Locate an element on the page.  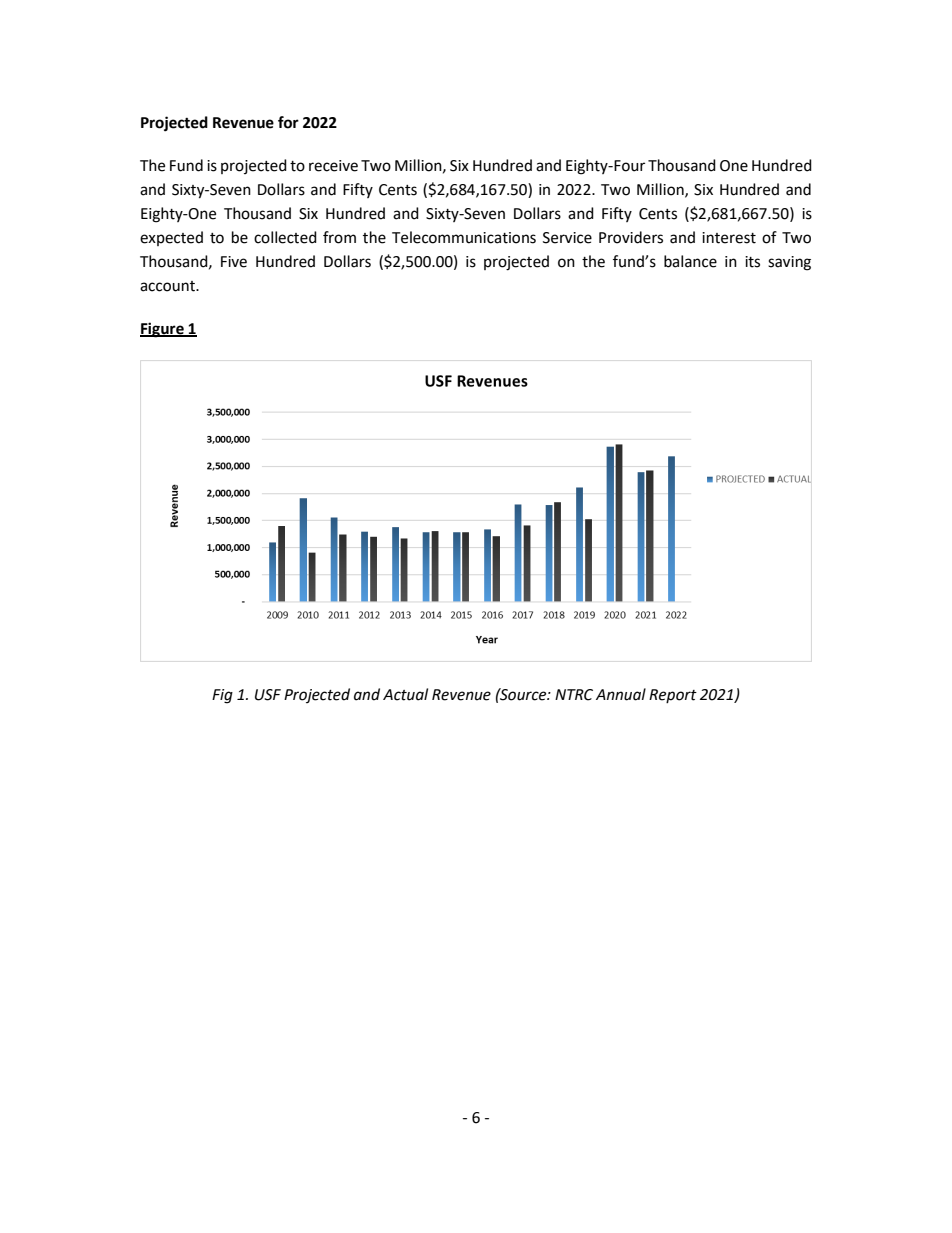
Telecommunications is located at coordinates (464, 237).
